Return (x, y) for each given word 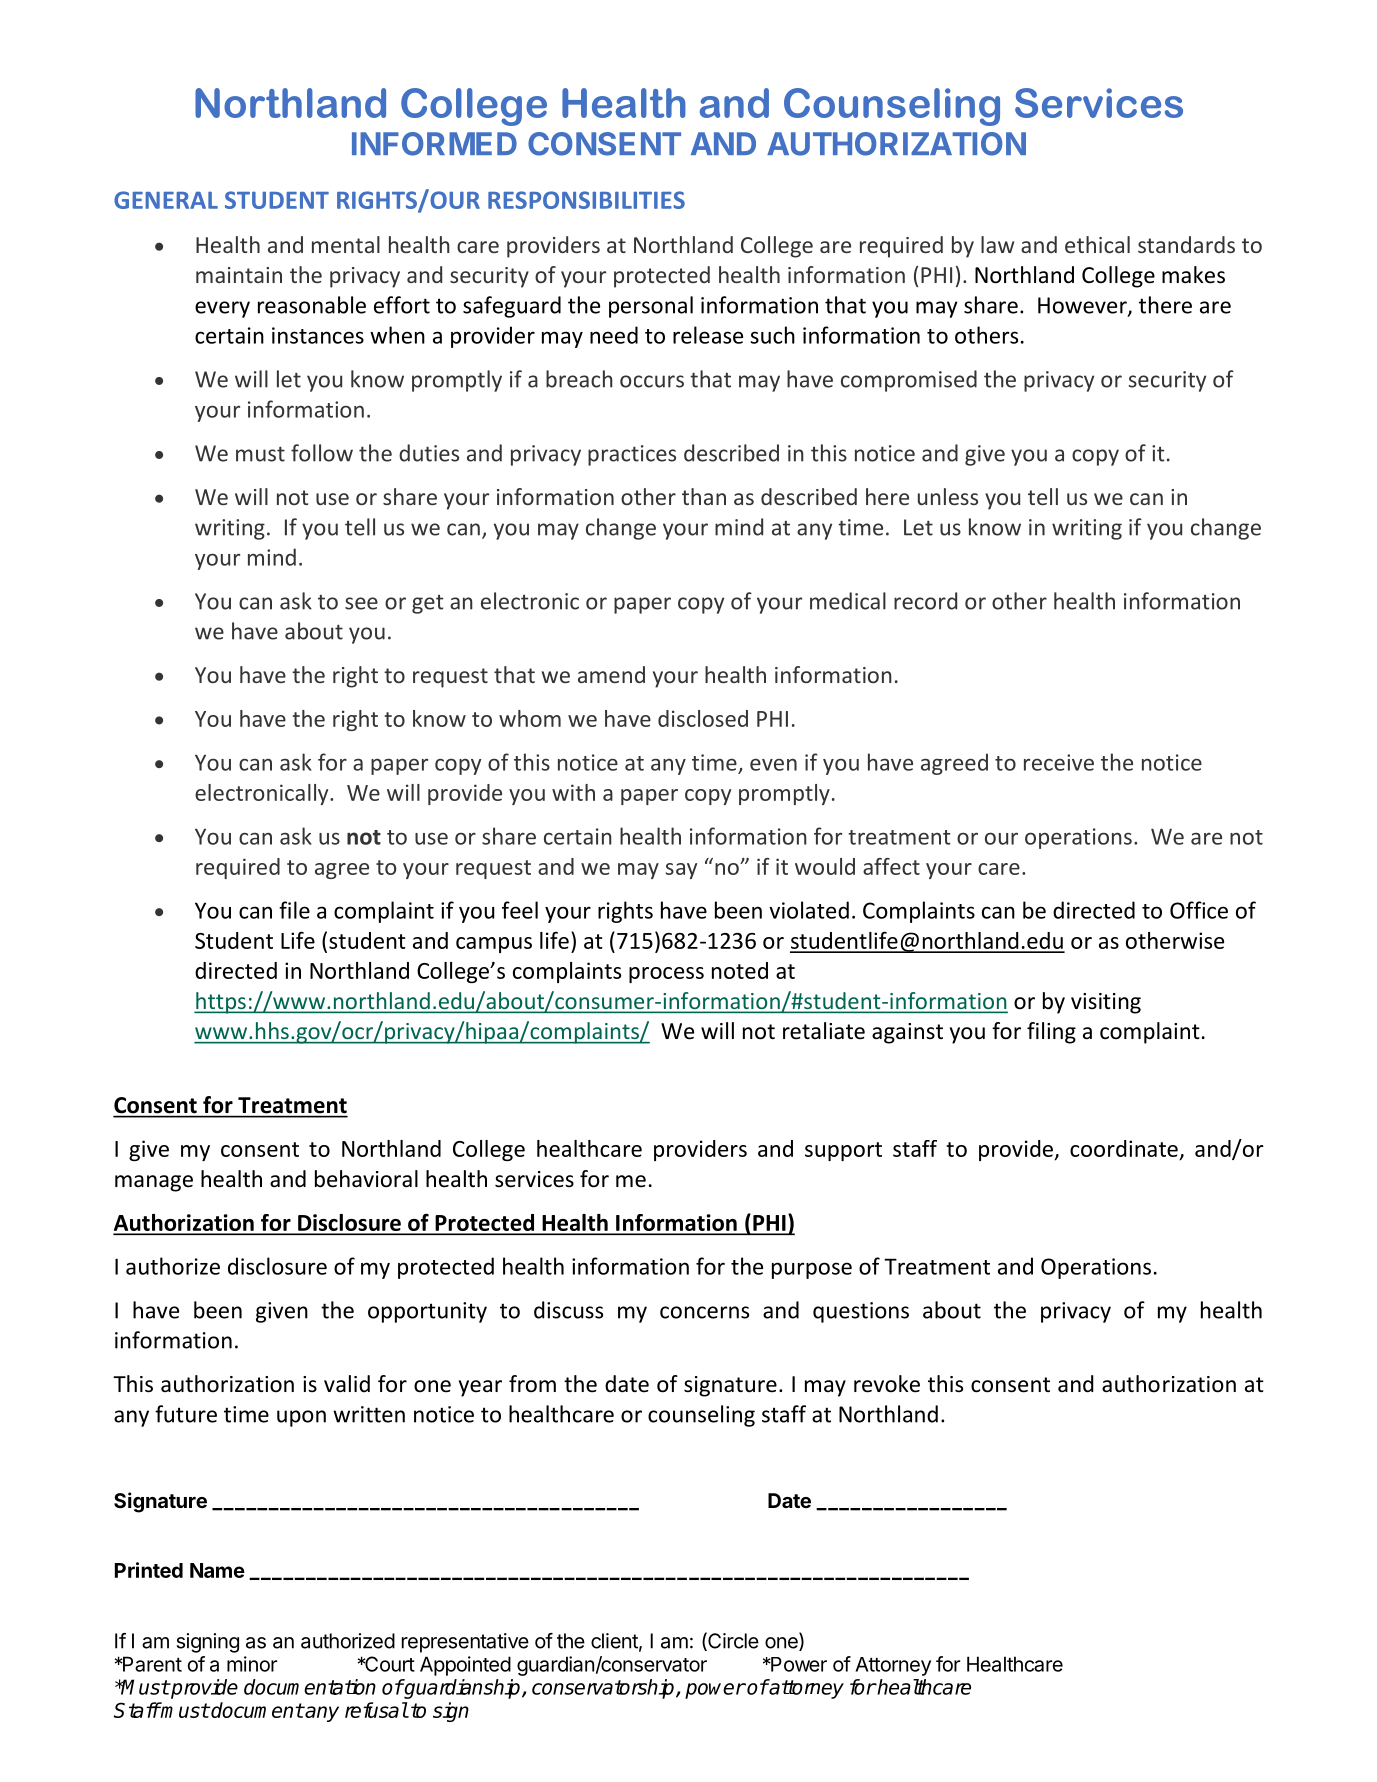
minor (252, 1664)
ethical (1097, 244)
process (666, 975)
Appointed (465, 1666)
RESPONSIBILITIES (586, 200)
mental (346, 244)
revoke (887, 1384)
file (294, 910)
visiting (1106, 1003)
